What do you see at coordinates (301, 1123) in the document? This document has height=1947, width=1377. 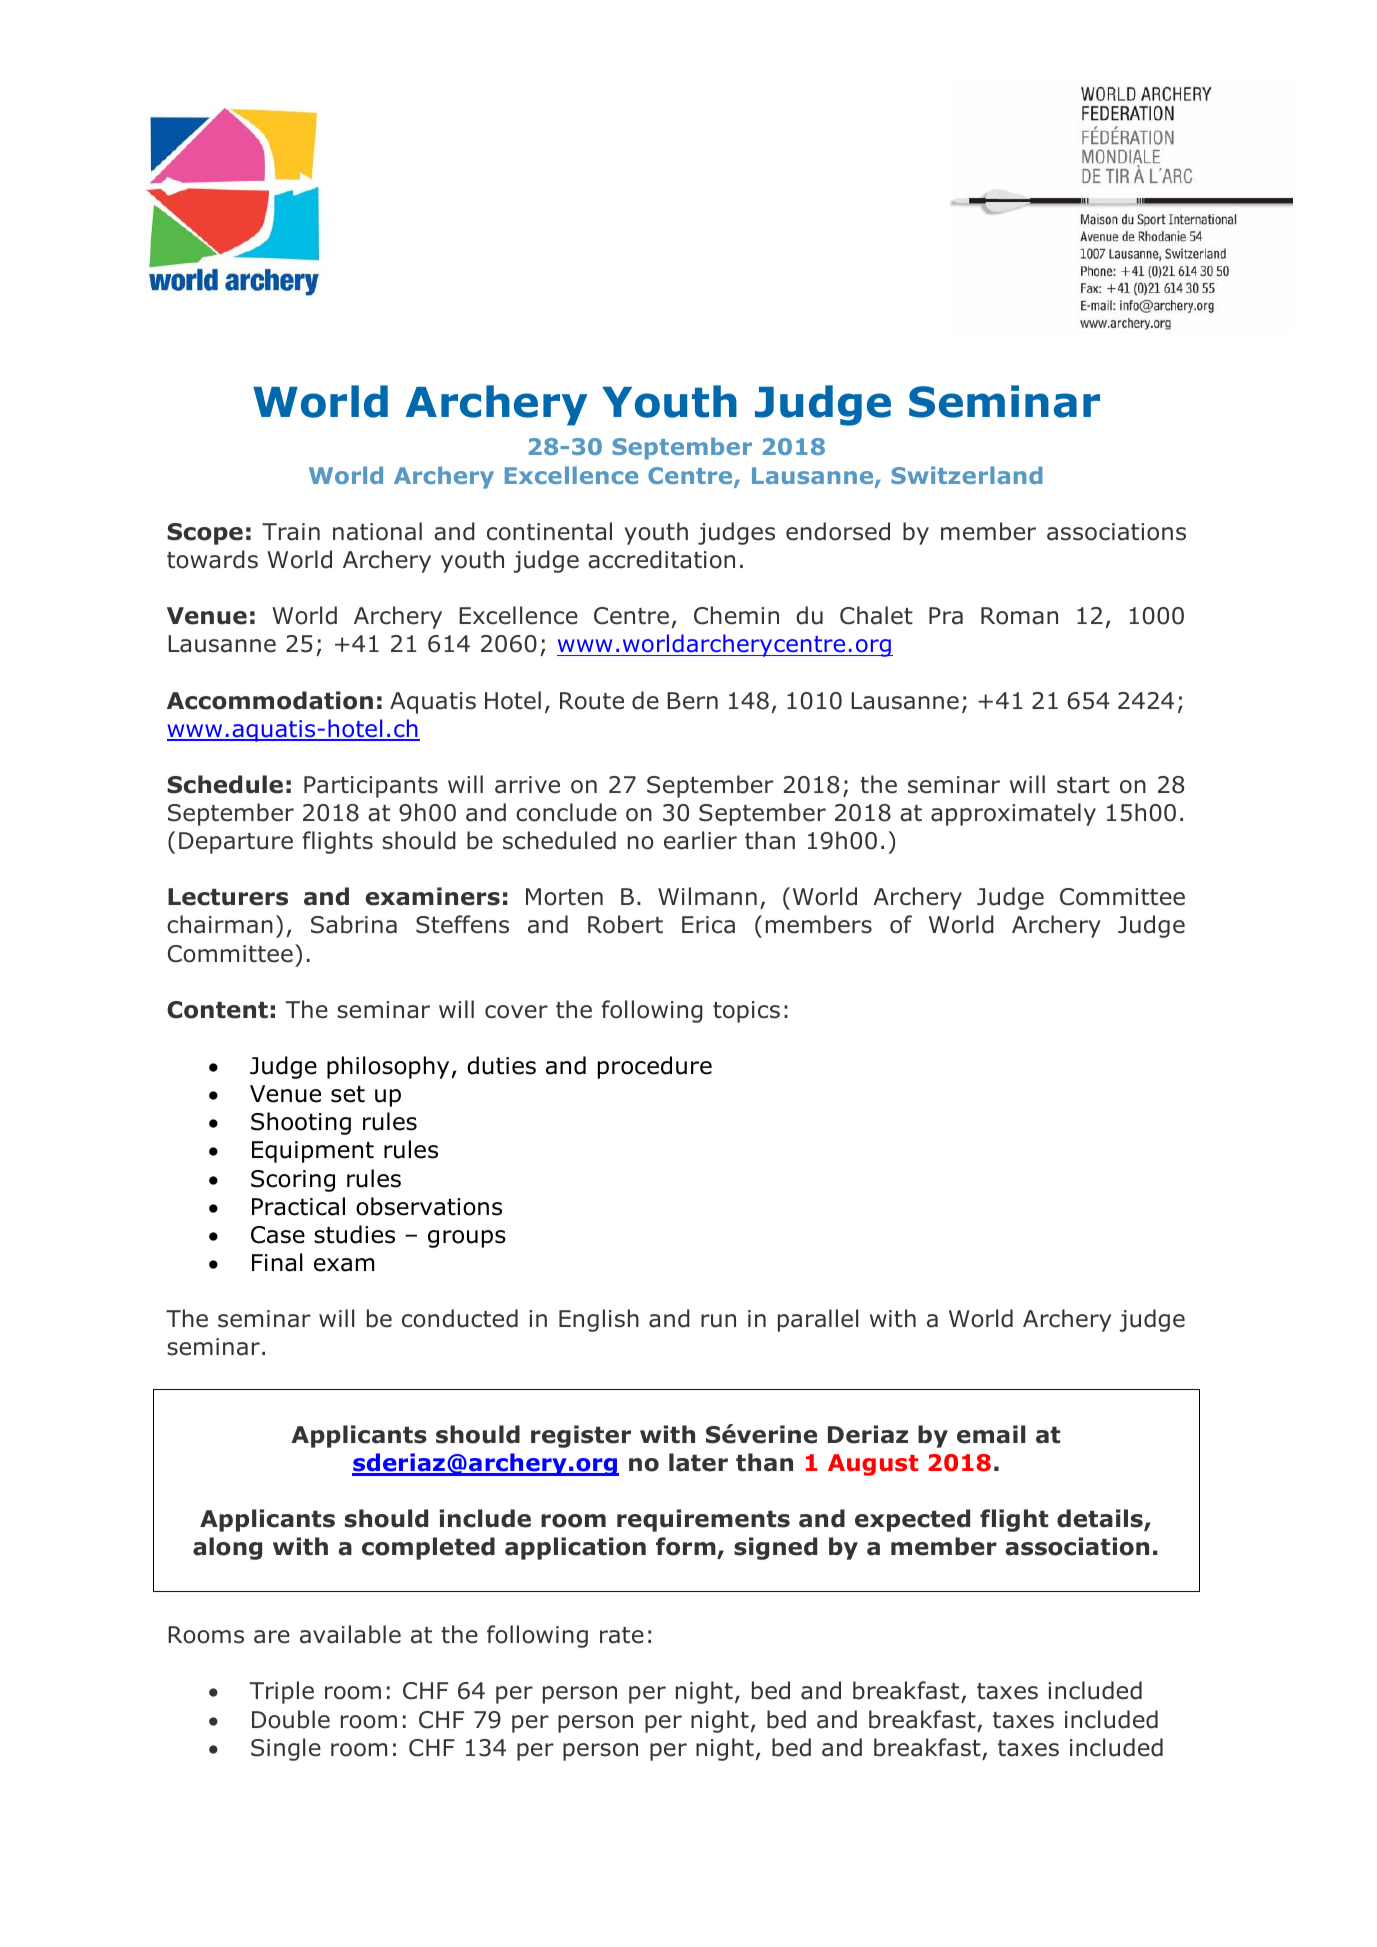 I see `Shooting` at bounding box center [301, 1123].
